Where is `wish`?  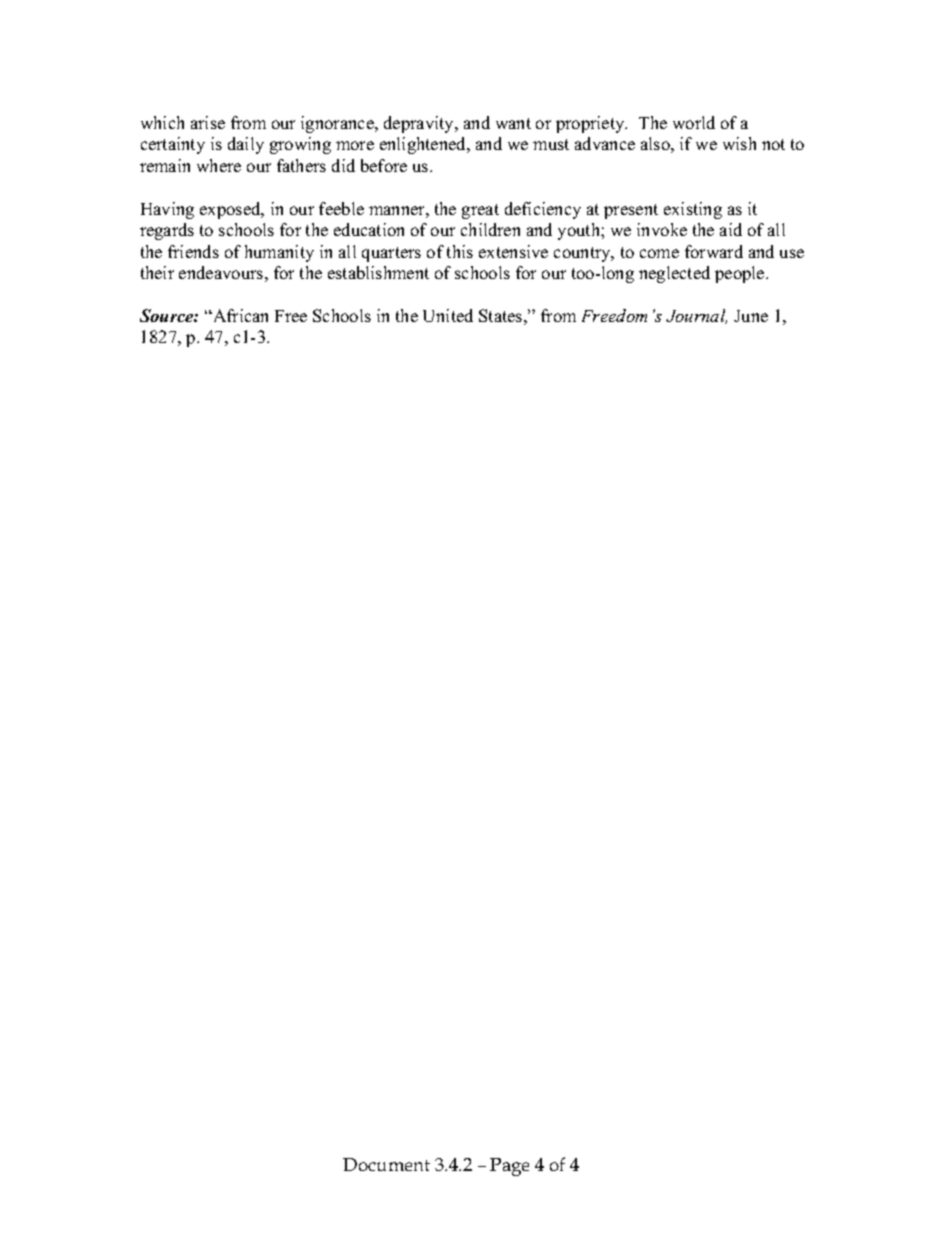
wish is located at coordinates (739, 143).
